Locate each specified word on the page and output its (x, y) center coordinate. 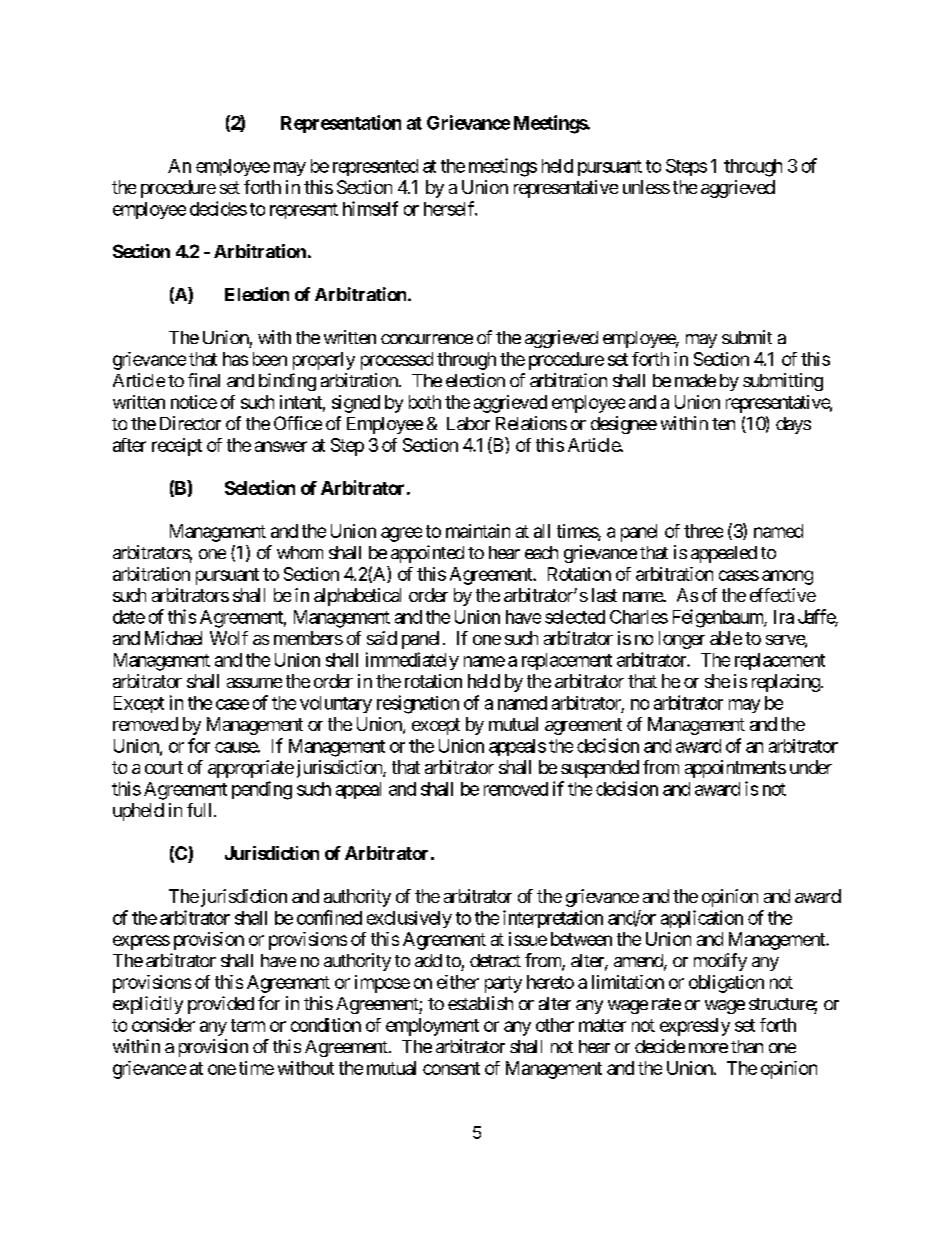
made (695, 380)
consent (451, 1068)
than (747, 1046)
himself (370, 208)
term (248, 1025)
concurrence (427, 339)
